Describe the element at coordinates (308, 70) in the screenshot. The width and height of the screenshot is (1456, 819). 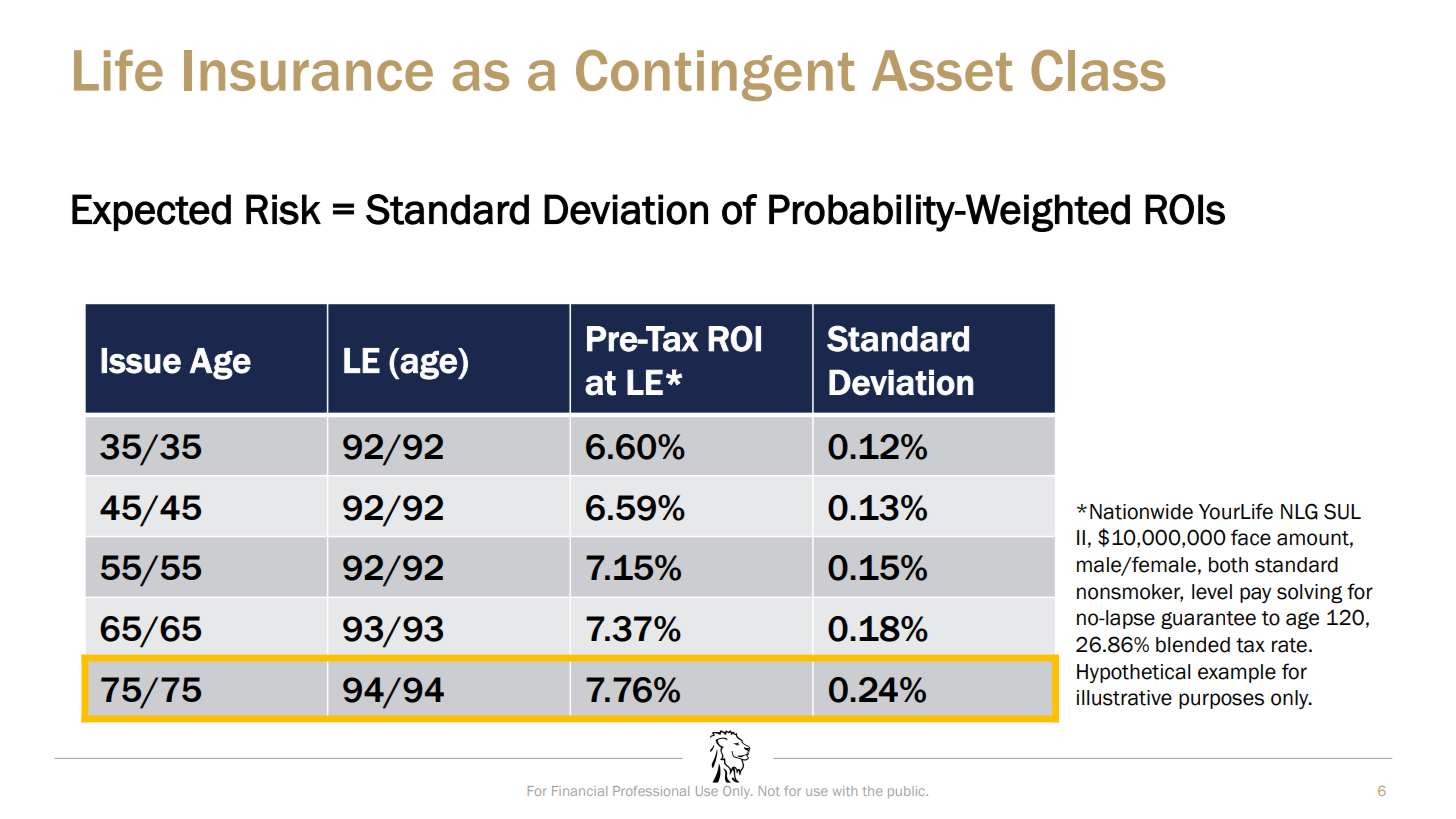
I see `Insurance` at that location.
